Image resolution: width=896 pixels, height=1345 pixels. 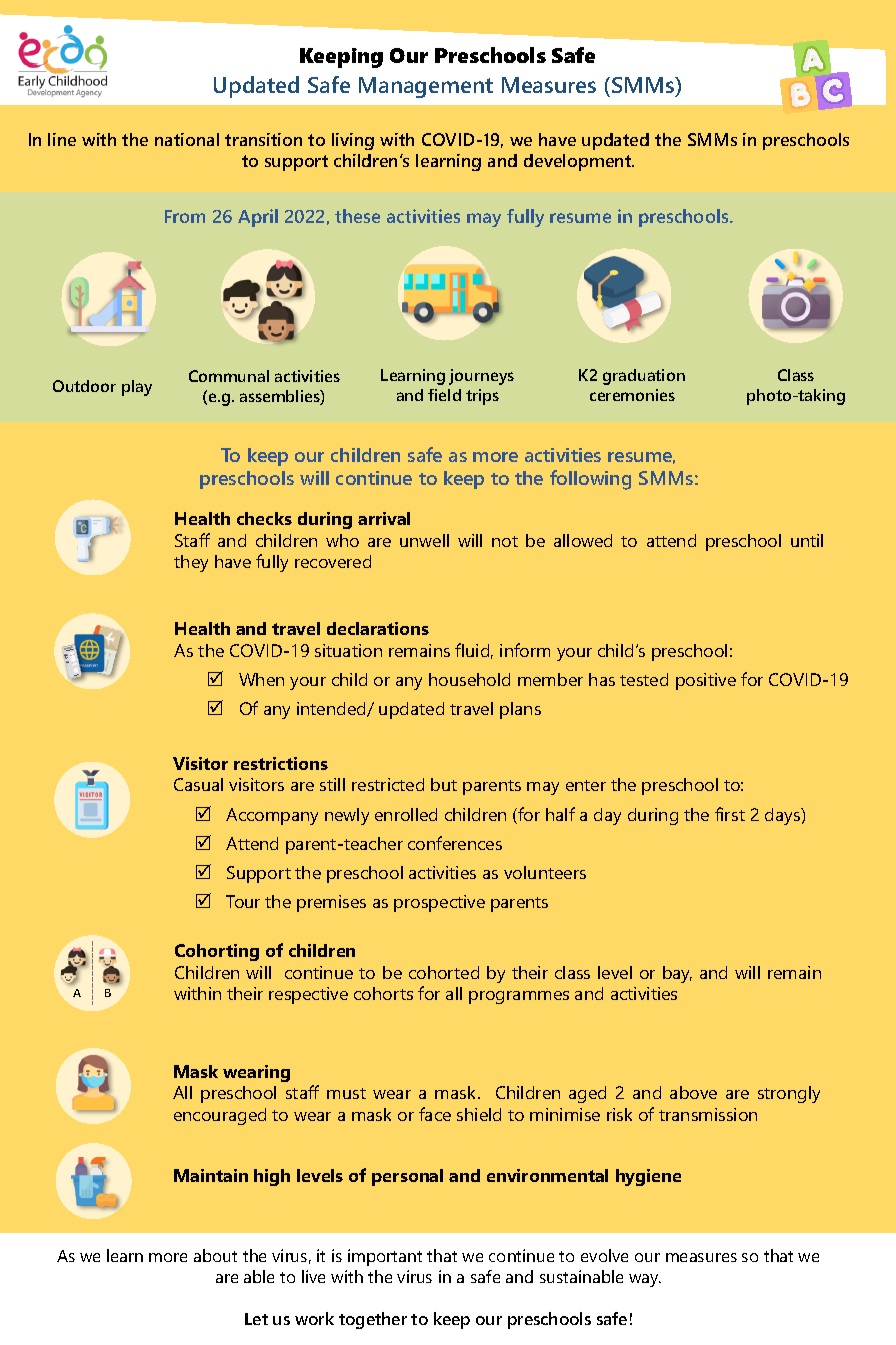 What do you see at coordinates (385, 1257) in the document?
I see `important` at bounding box center [385, 1257].
